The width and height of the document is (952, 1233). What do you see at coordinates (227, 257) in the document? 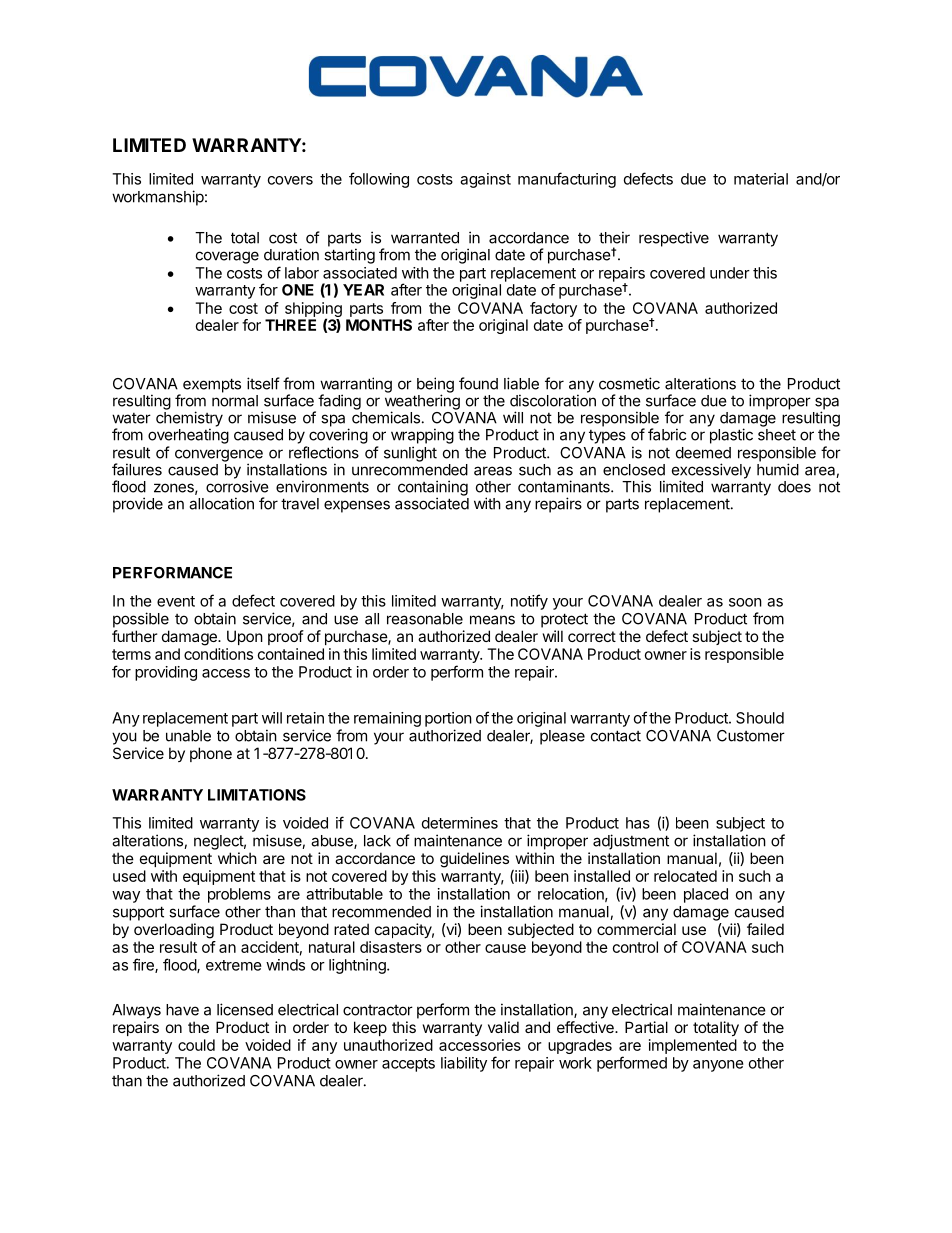
I see `coverage` at bounding box center [227, 257].
